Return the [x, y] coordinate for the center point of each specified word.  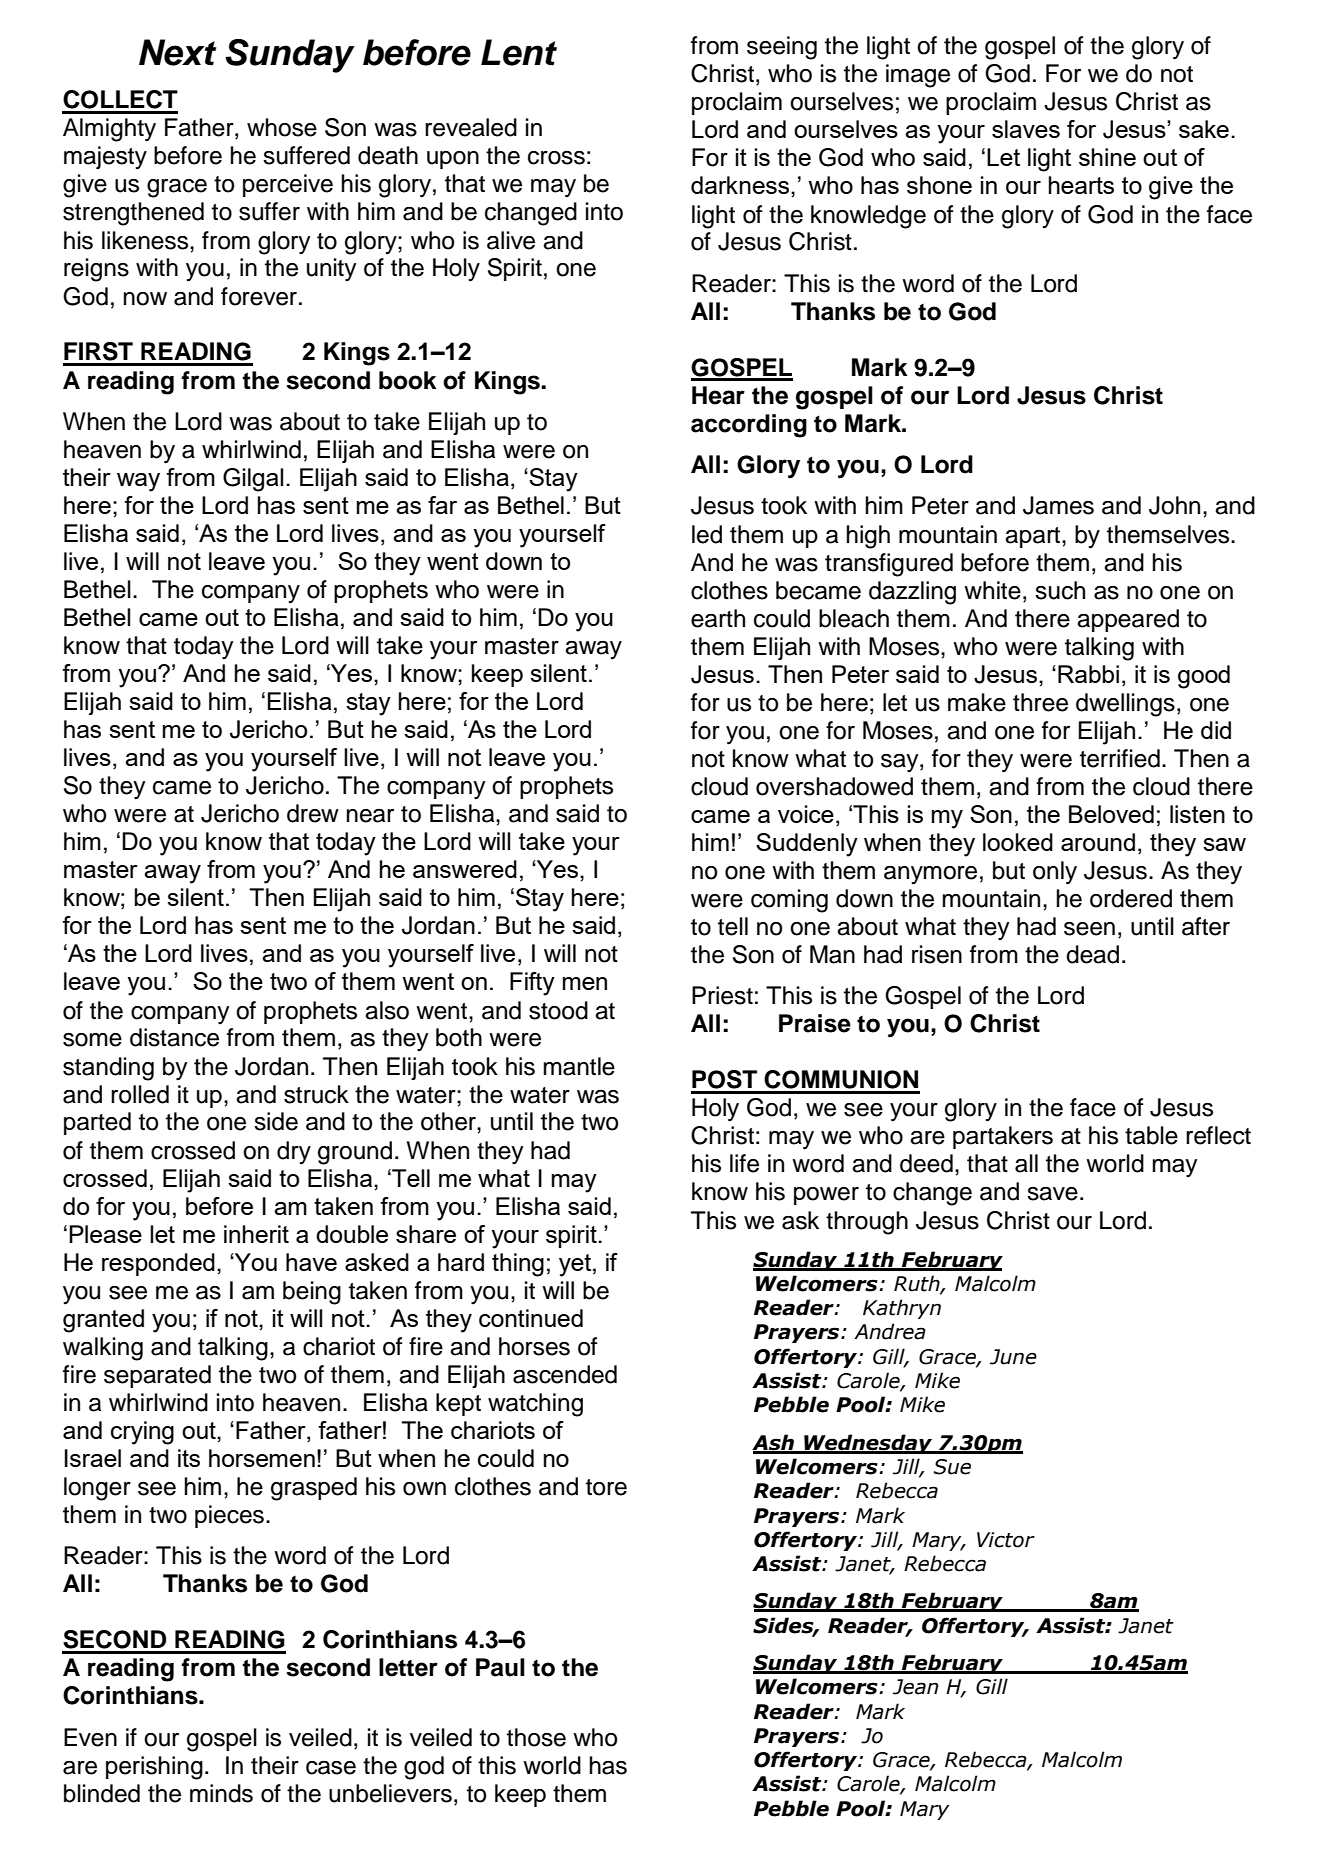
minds [221, 1793]
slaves [1026, 129]
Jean [916, 1687]
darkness [741, 185]
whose [282, 127]
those [536, 1737]
